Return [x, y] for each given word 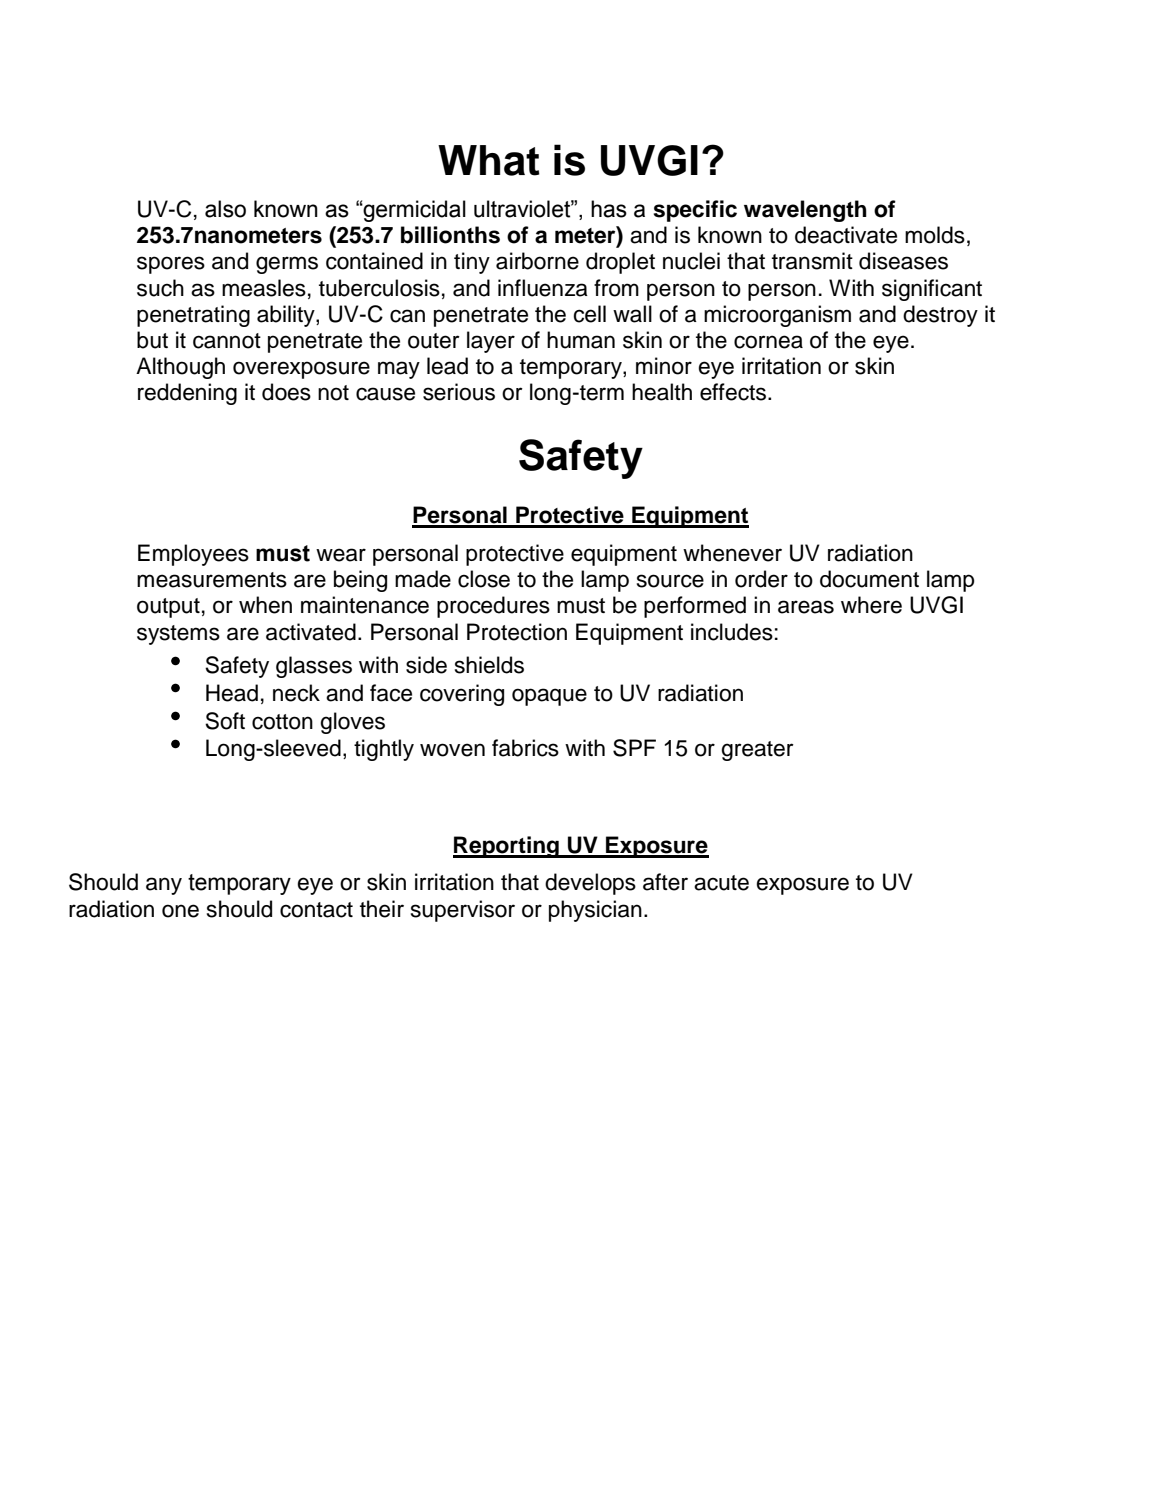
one [180, 911]
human [581, 340]
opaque [549, 697]
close [484, 579]
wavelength [805, 211]
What [489, 160]
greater [757, 751]
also [225, 209]
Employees [193, 555]
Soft [225, 721]
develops [590, 884]
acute [721, 883]
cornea [768, 342]
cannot [227, 341]
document [869, 579]
